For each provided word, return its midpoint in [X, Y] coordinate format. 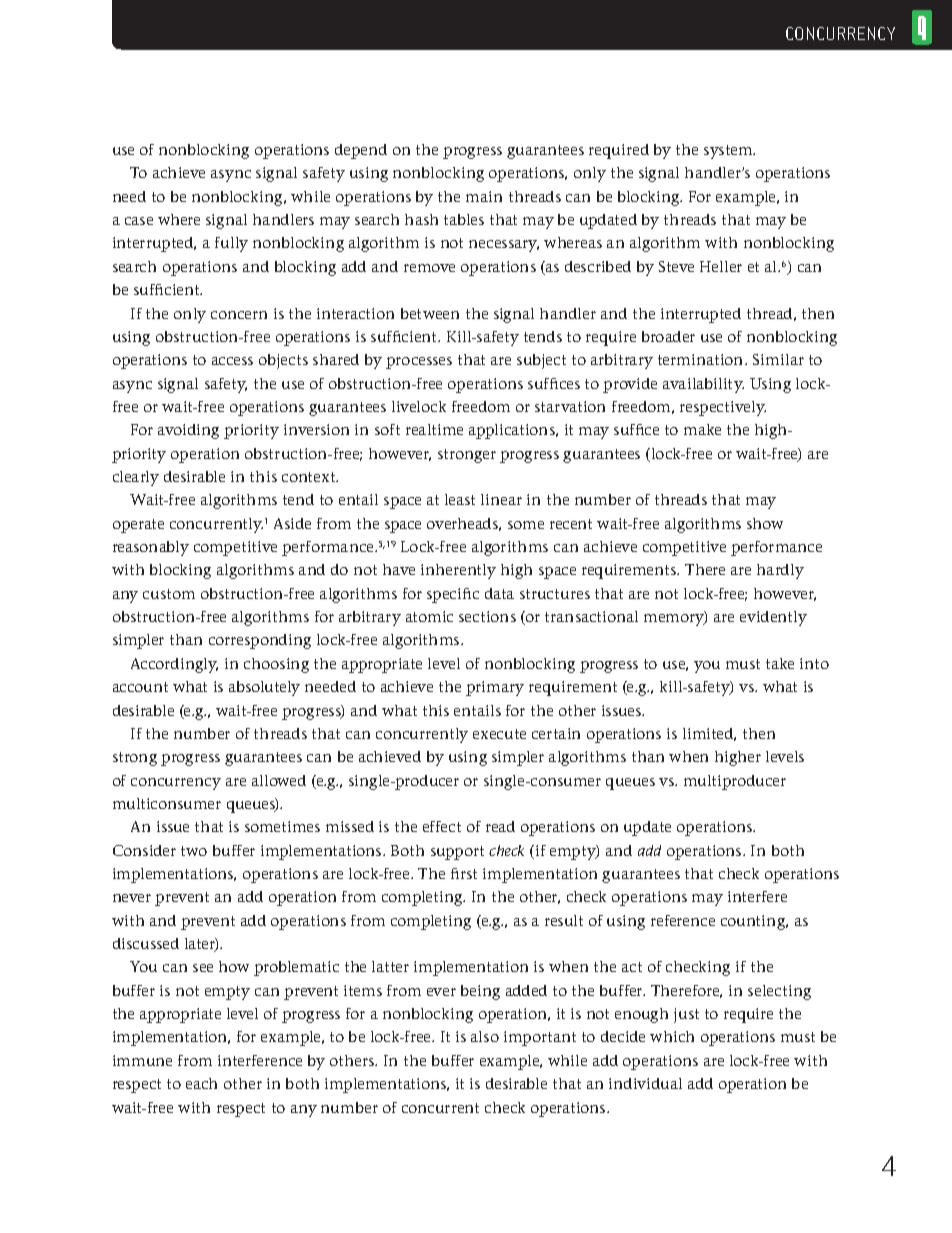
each [201, 1083]
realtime [434, 429]
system [729, 152]
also [485, 1036]
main [484, 196]
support [457, 853]
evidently [773, 618]
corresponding [260, 641]
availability [703, 385]
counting [754, 922]
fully [231, 244]
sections [487, 616]
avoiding [188, 431]
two [194, 851]
